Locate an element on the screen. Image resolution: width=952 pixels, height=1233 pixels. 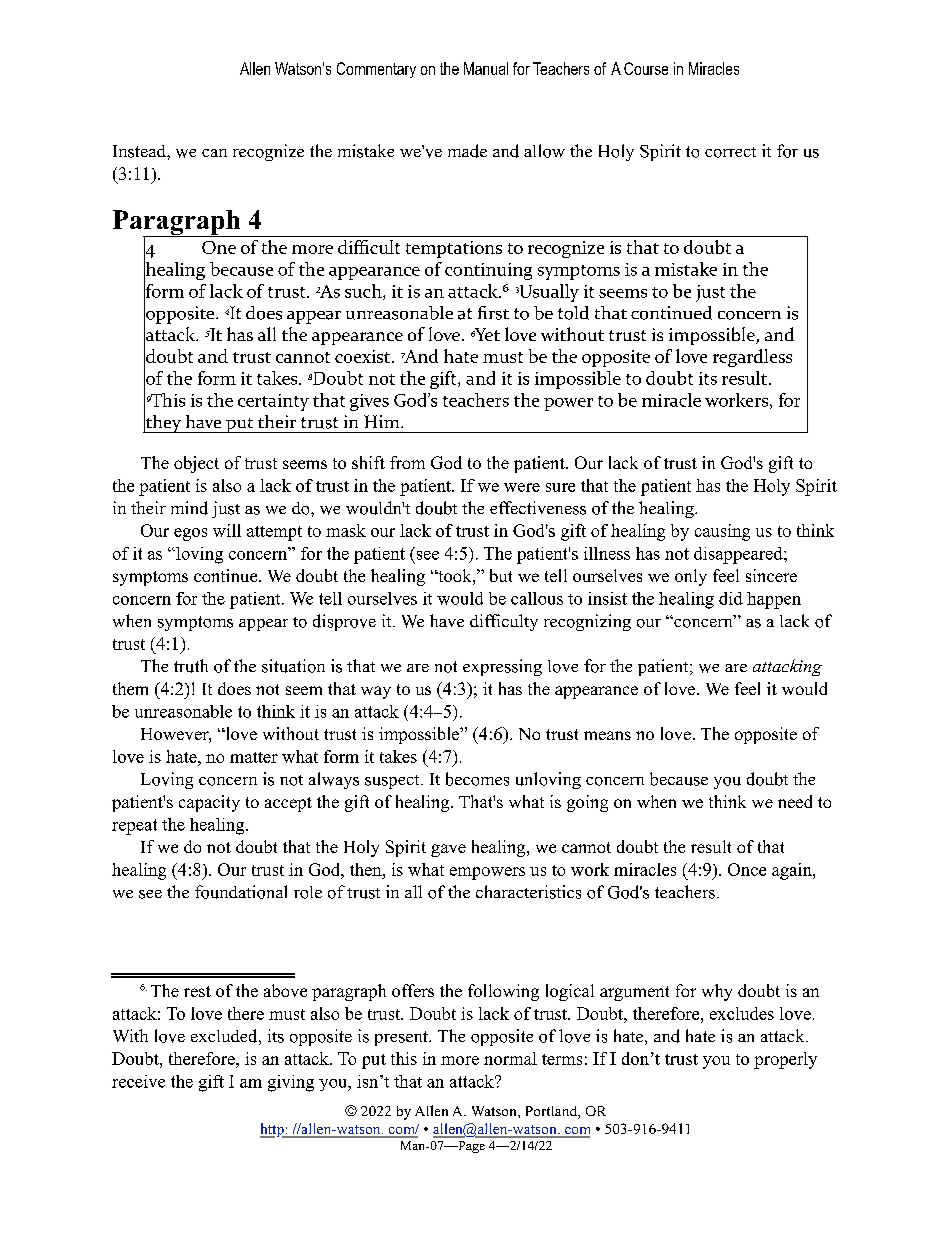
egos is located at coordinates (190, 534).
